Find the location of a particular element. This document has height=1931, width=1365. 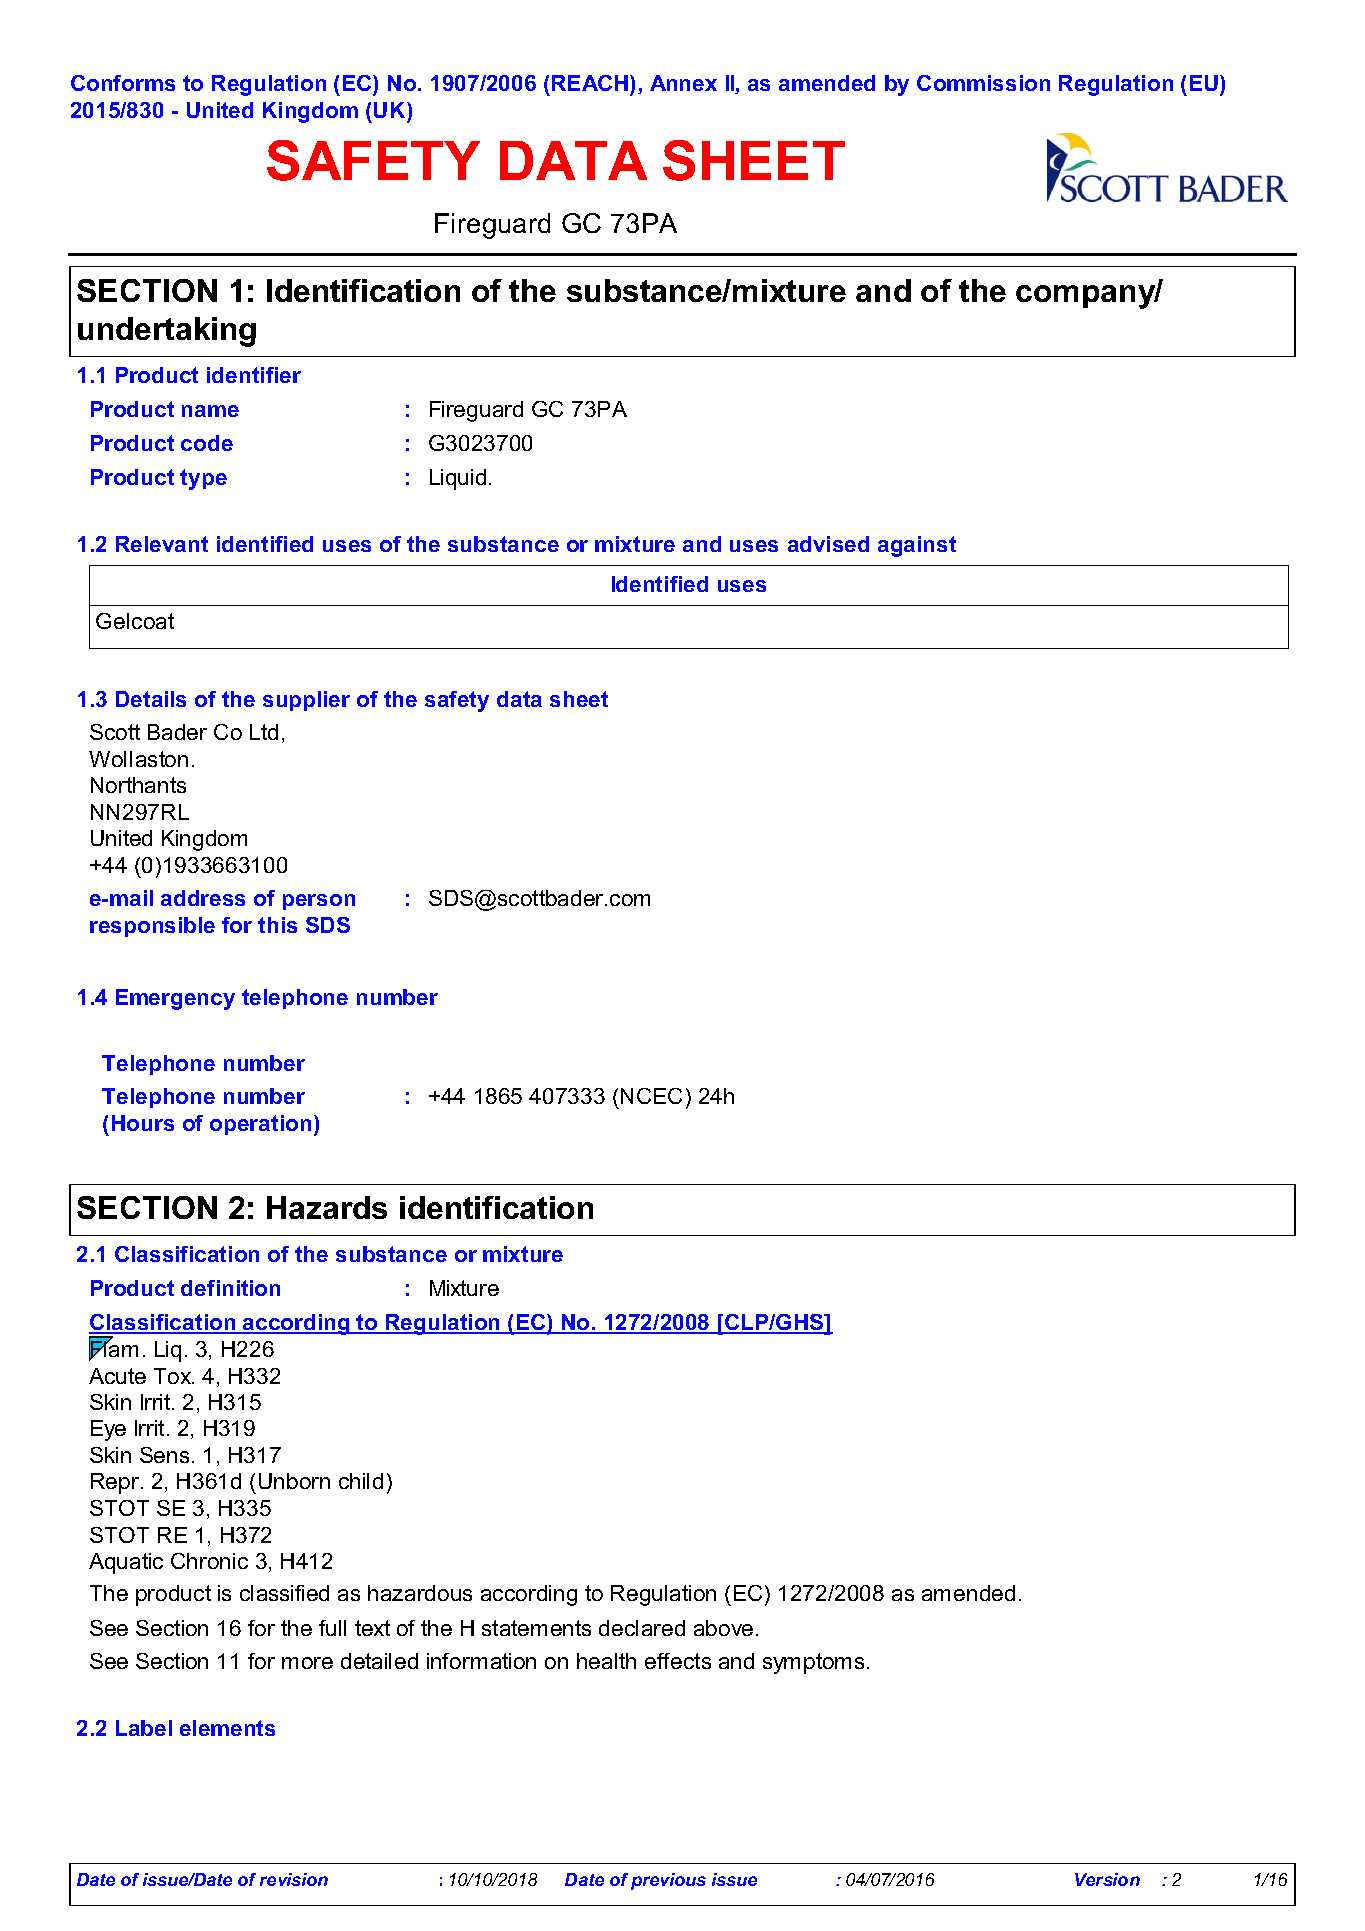

Tox is located at coordinates (174, 1376).
